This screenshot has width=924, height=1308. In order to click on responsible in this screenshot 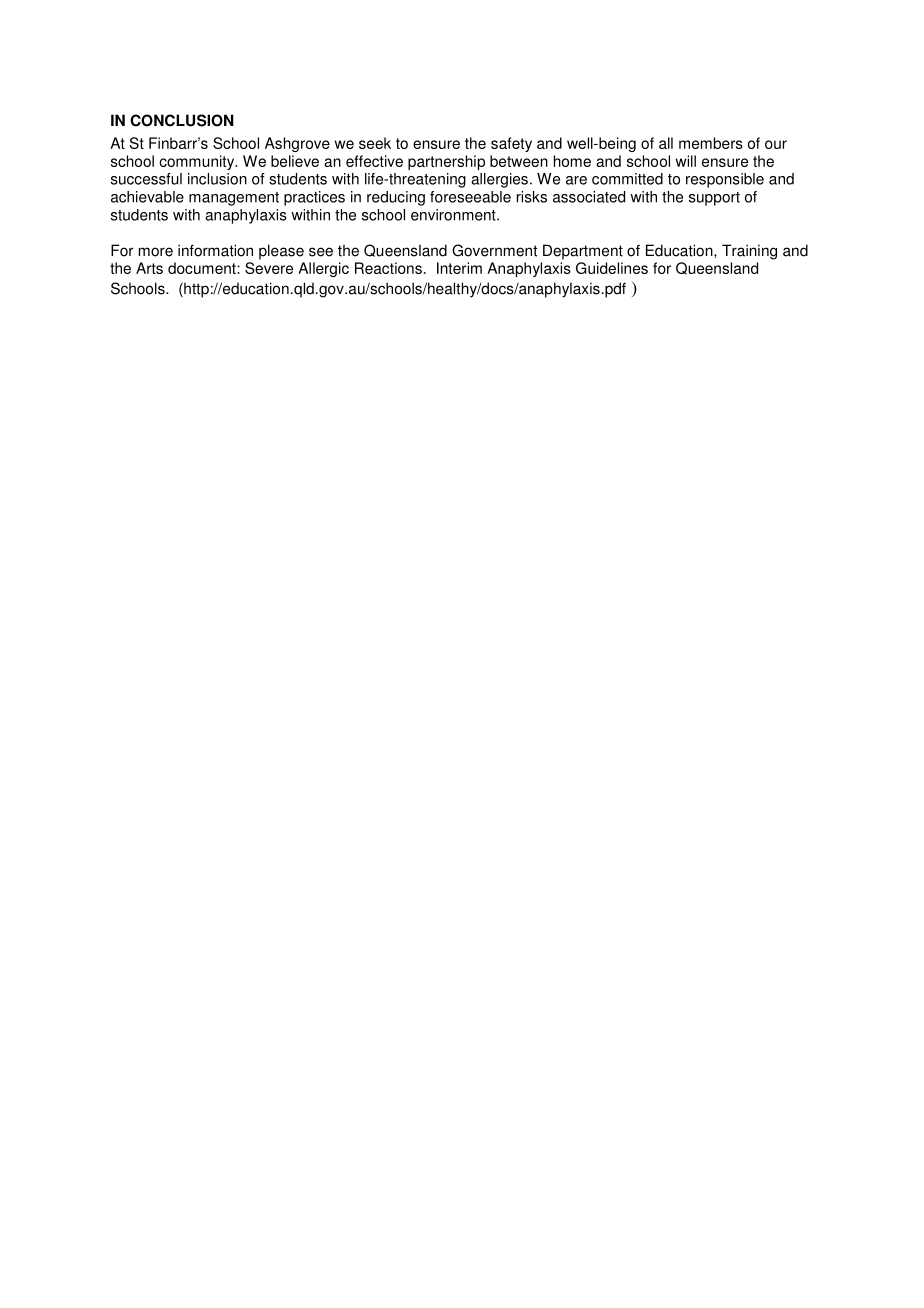, I will do `click(725, 180)`.
